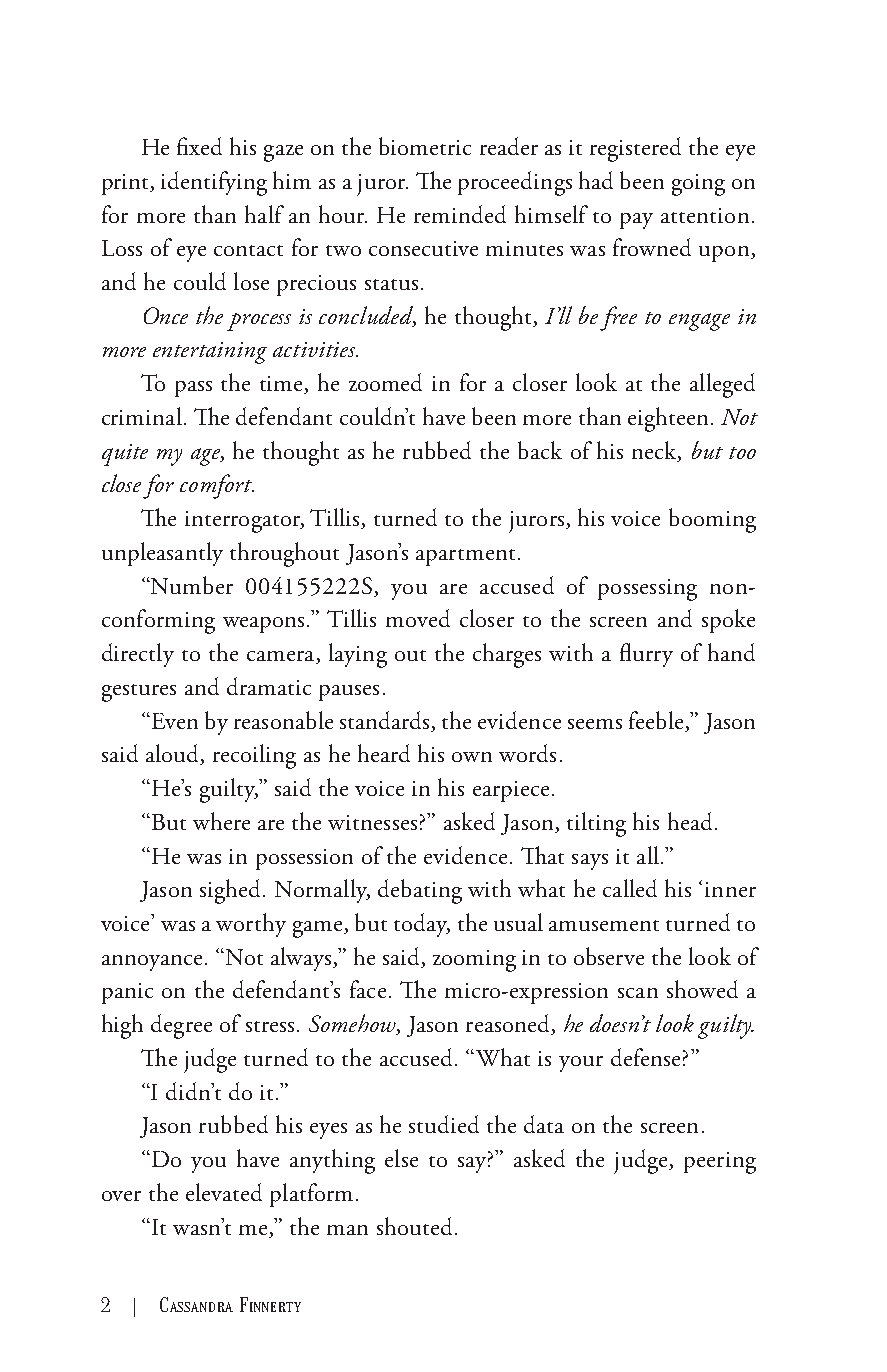 The image size is (887, 1372). I want to click on identifying, so click(214, 183).
